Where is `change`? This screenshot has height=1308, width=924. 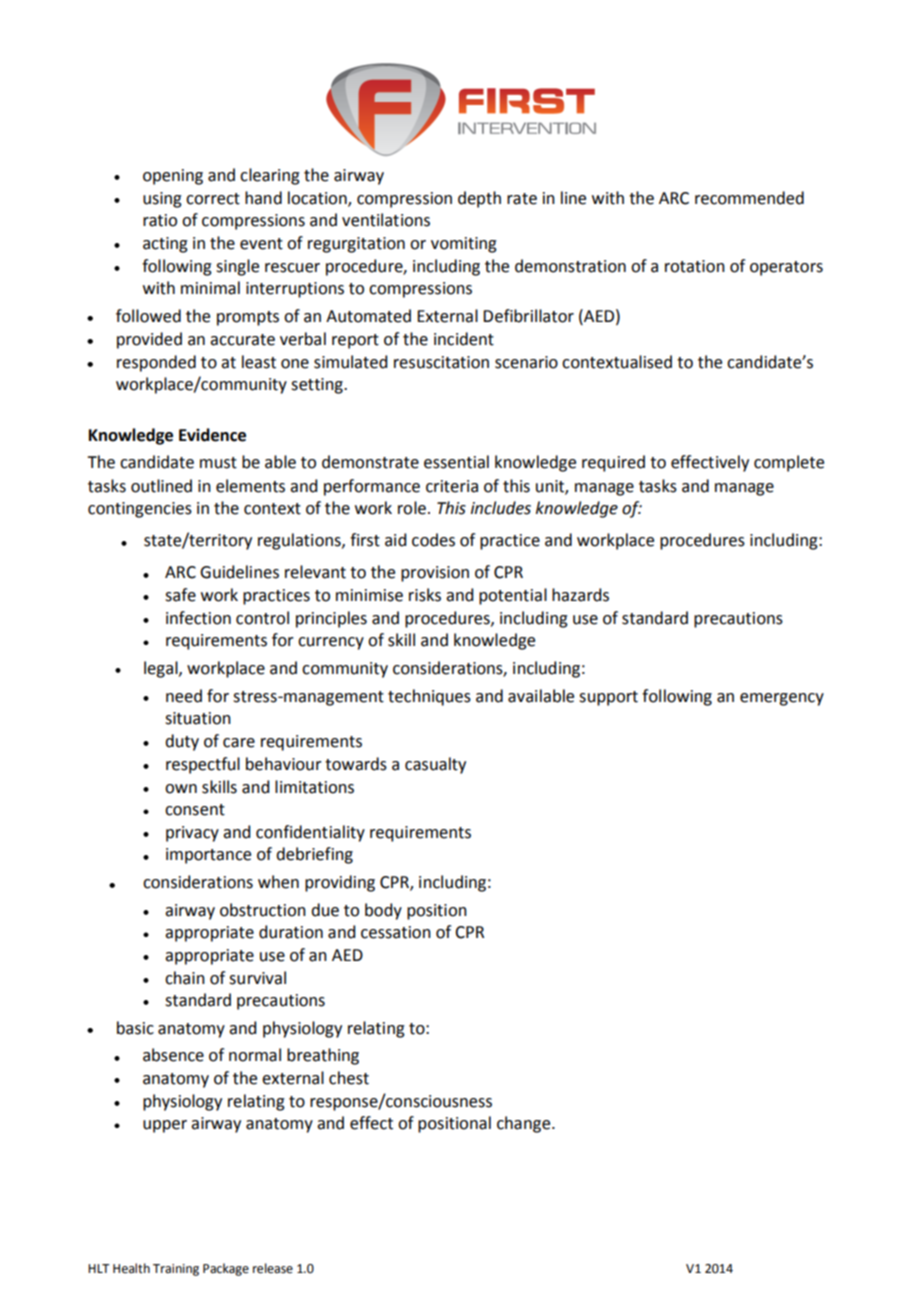 change is located at coordinates (525, 1124).
